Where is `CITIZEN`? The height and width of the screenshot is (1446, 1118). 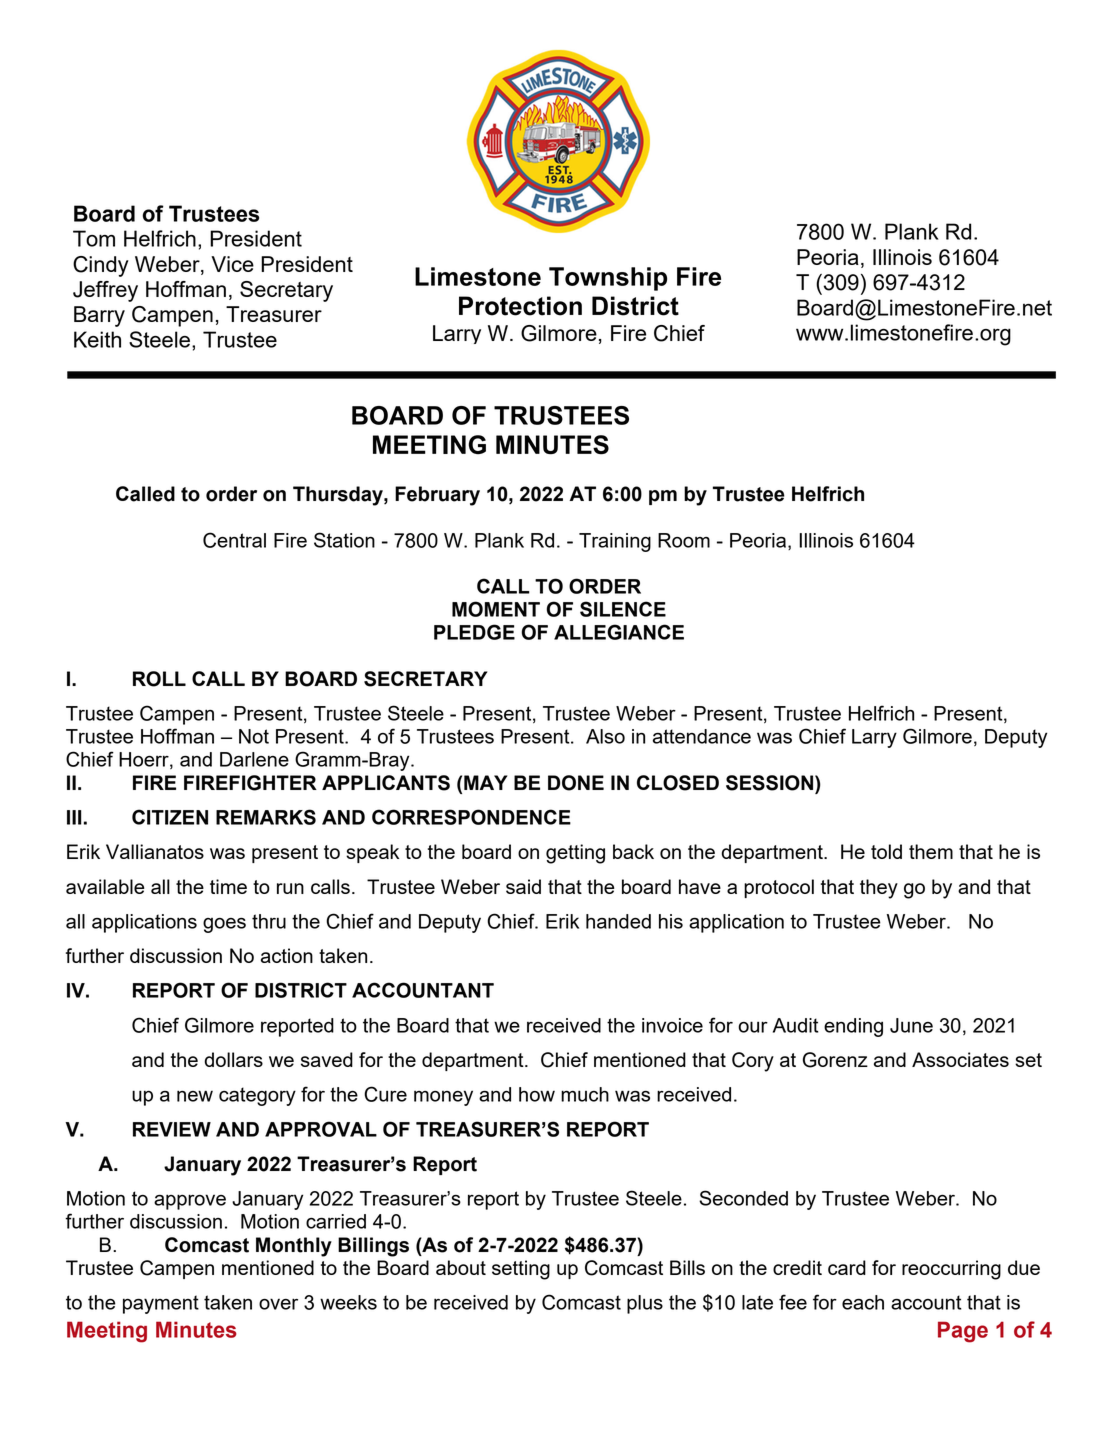 CITIZEN is located at coordinates (170, 817).
